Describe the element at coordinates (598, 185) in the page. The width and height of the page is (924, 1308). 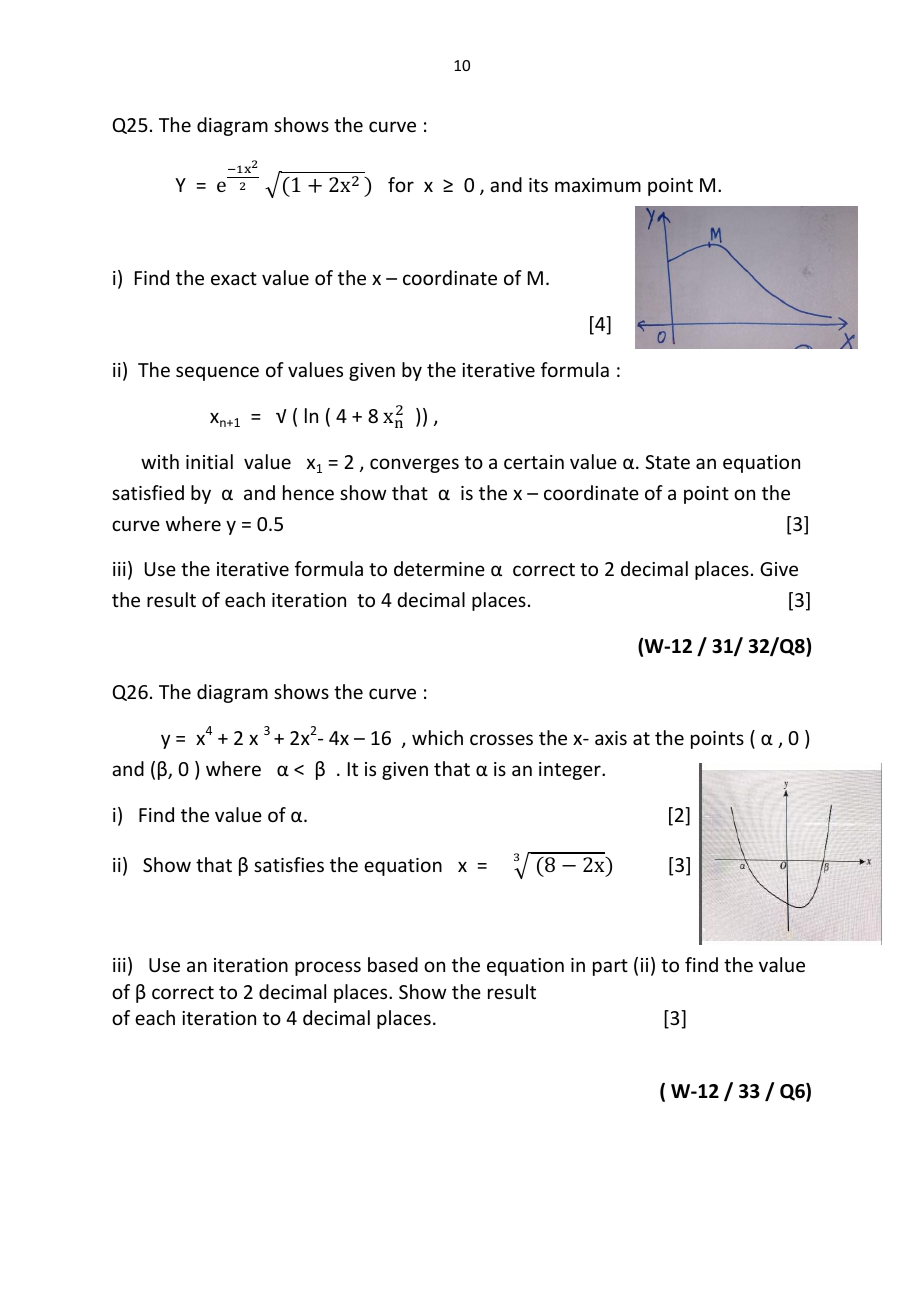
I see `maximum` at that location.
